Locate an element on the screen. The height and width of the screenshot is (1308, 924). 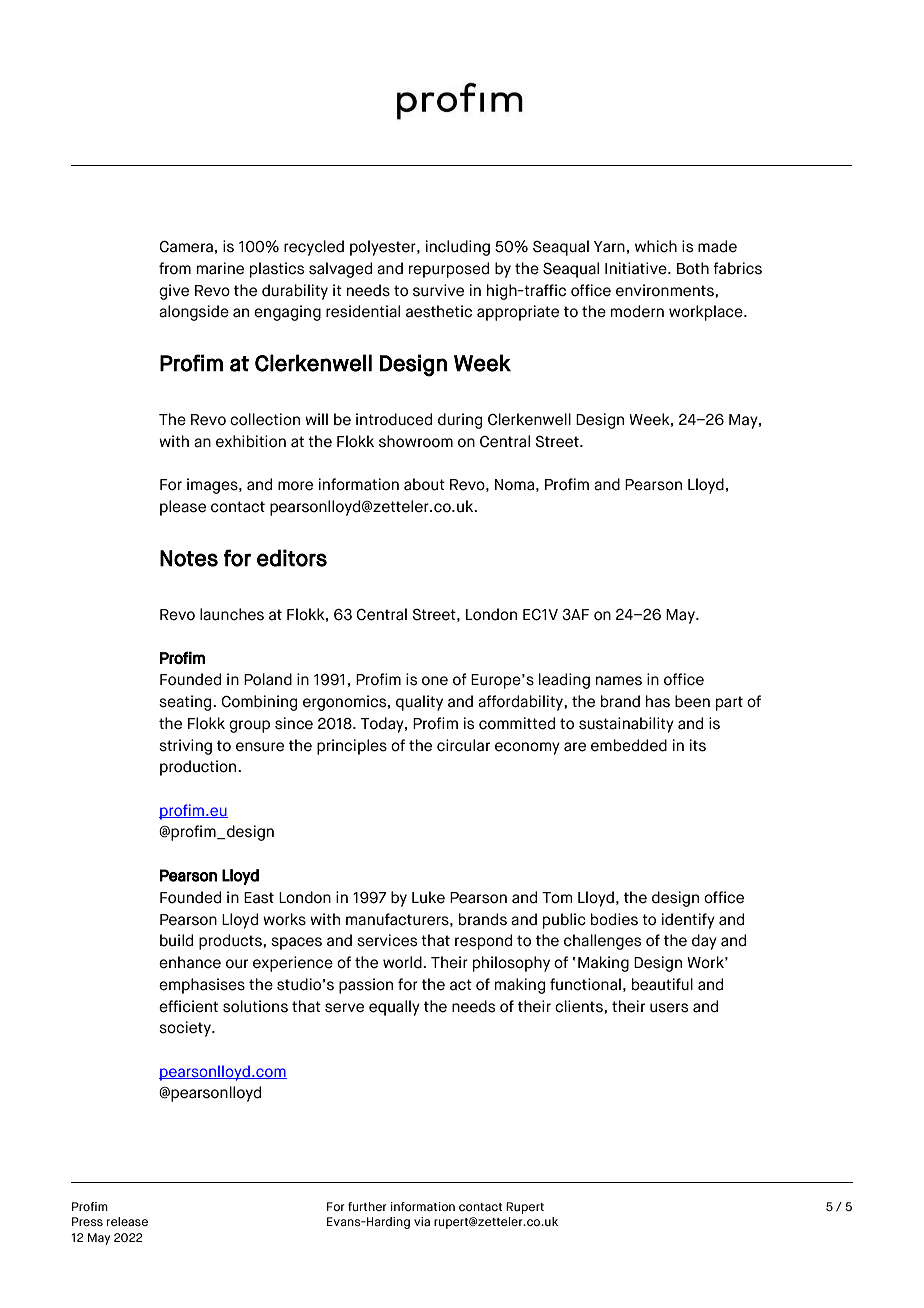
equally is located at coordinates (394, 1008).
